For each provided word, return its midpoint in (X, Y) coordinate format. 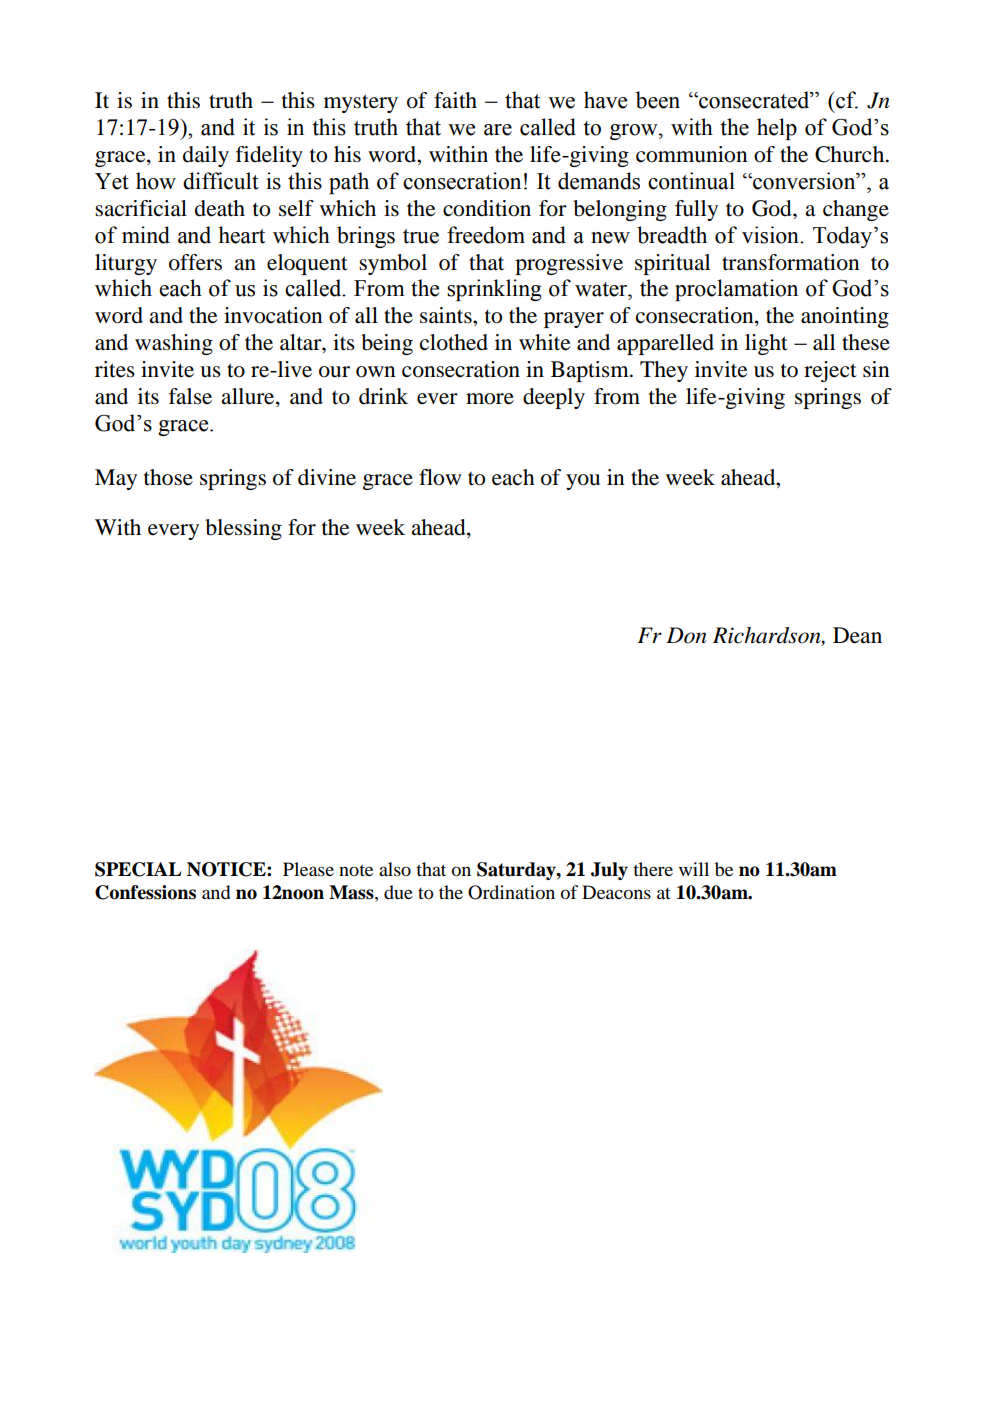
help (777, 129)
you (583, 482)
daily (206, 156)
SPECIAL (138, 869)
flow (440, 477)
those (168, 477)
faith (455, 100)
